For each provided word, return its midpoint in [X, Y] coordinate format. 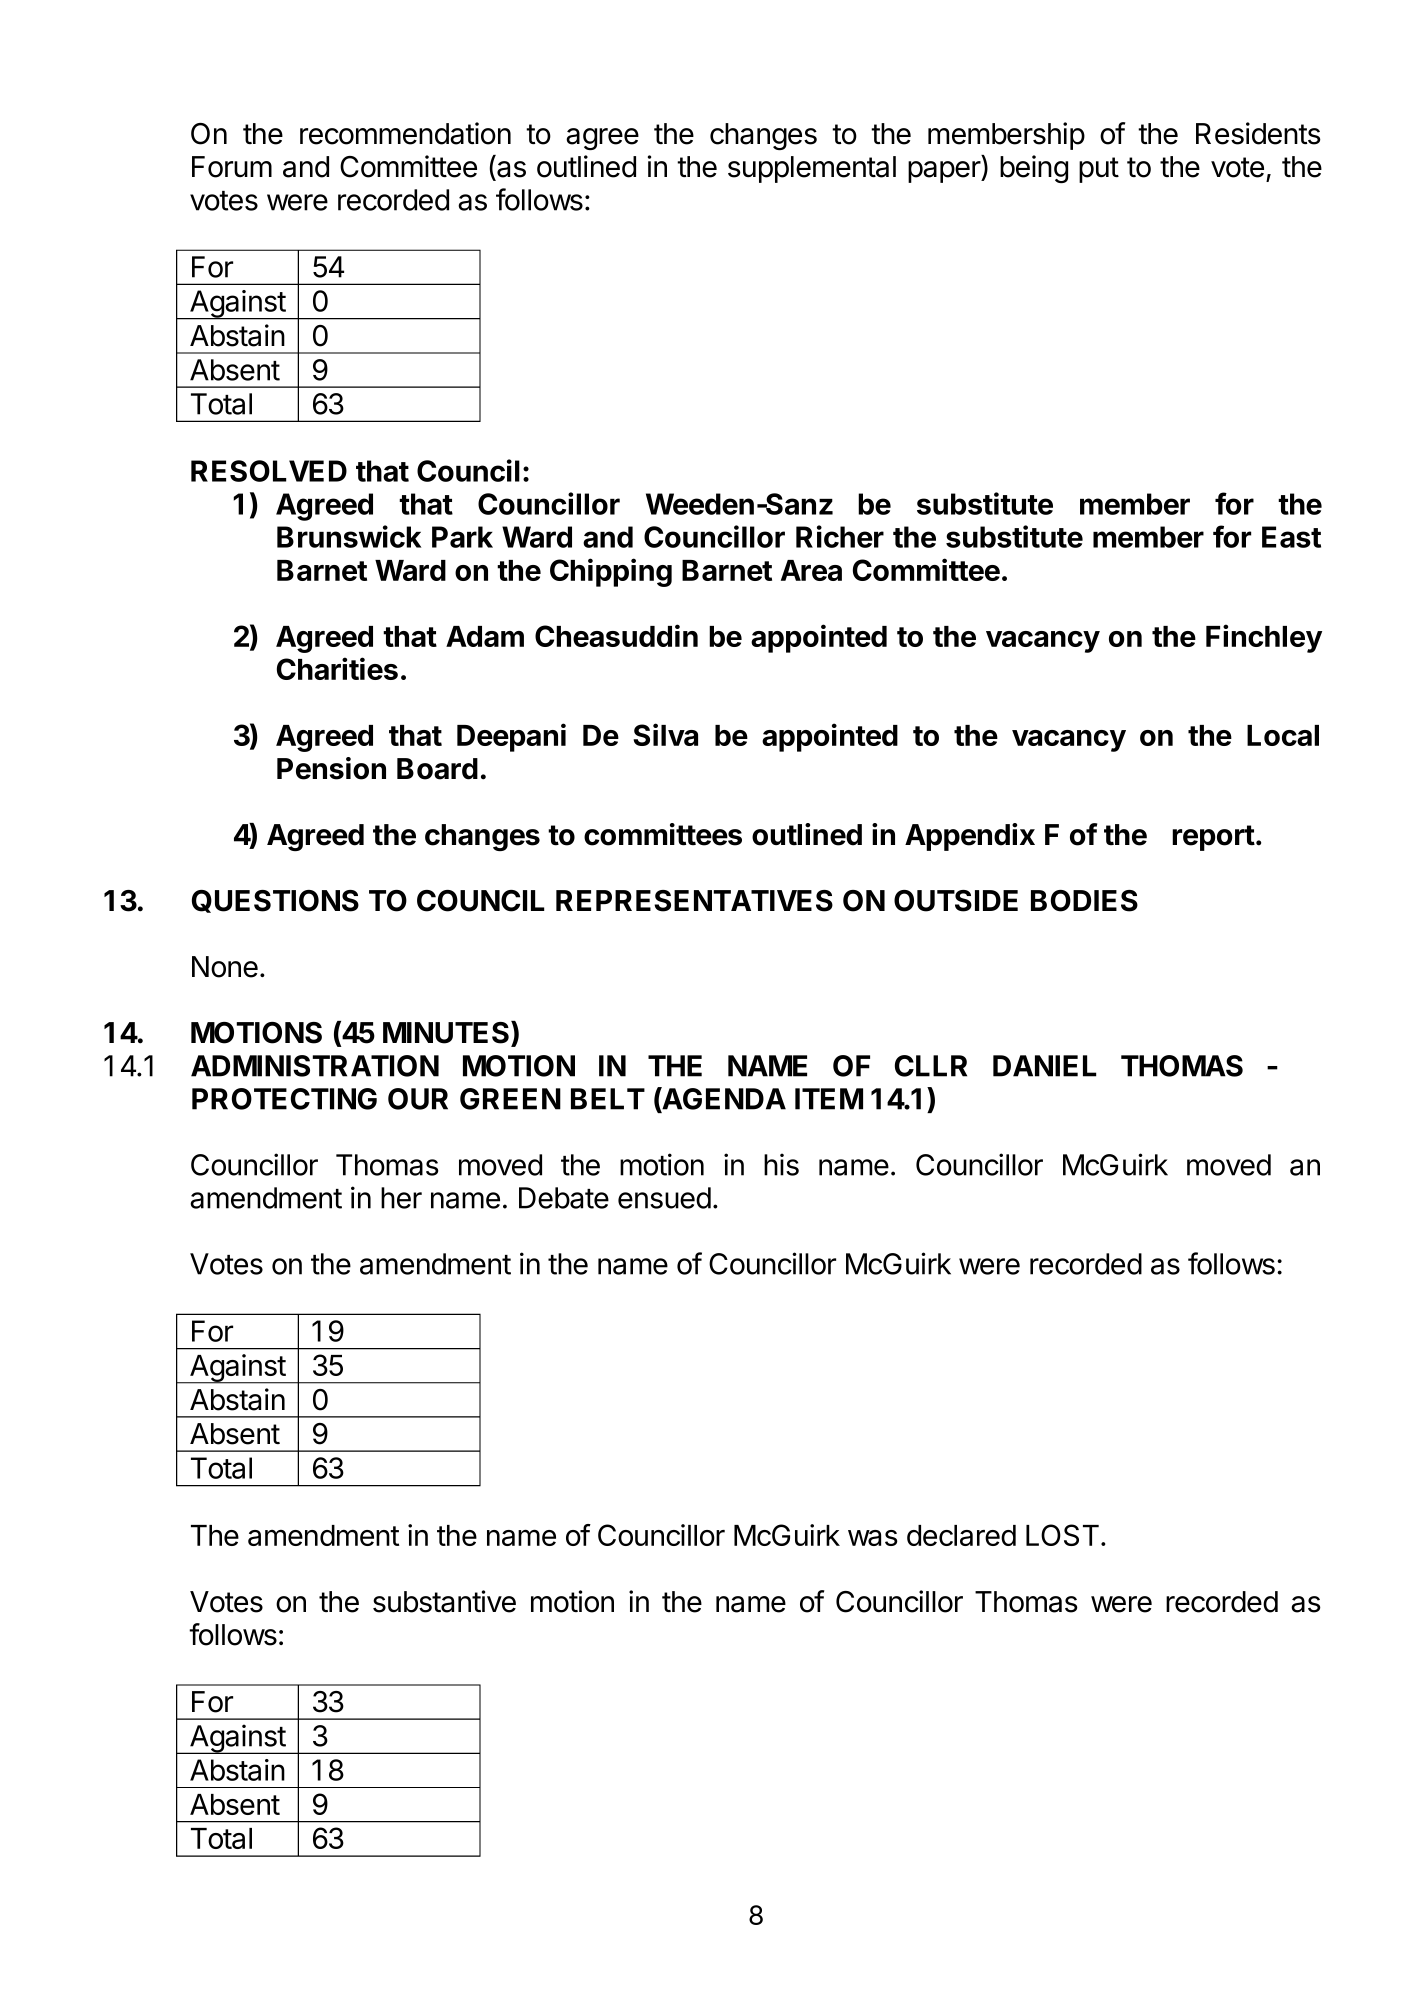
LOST [1062, 1535]
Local [1283, 735]
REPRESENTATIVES [694, 901]
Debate [564, 1198]
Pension [331, 768]
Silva [665, 734]
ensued [664, 1198]
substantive [444, 1601]
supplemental [812, 169]
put [1099, 170]
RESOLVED [269, 471]
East [1291, 537]
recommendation [405, 133]
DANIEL [1044, 1066]
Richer [840, 536]
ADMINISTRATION [315, 1066]
